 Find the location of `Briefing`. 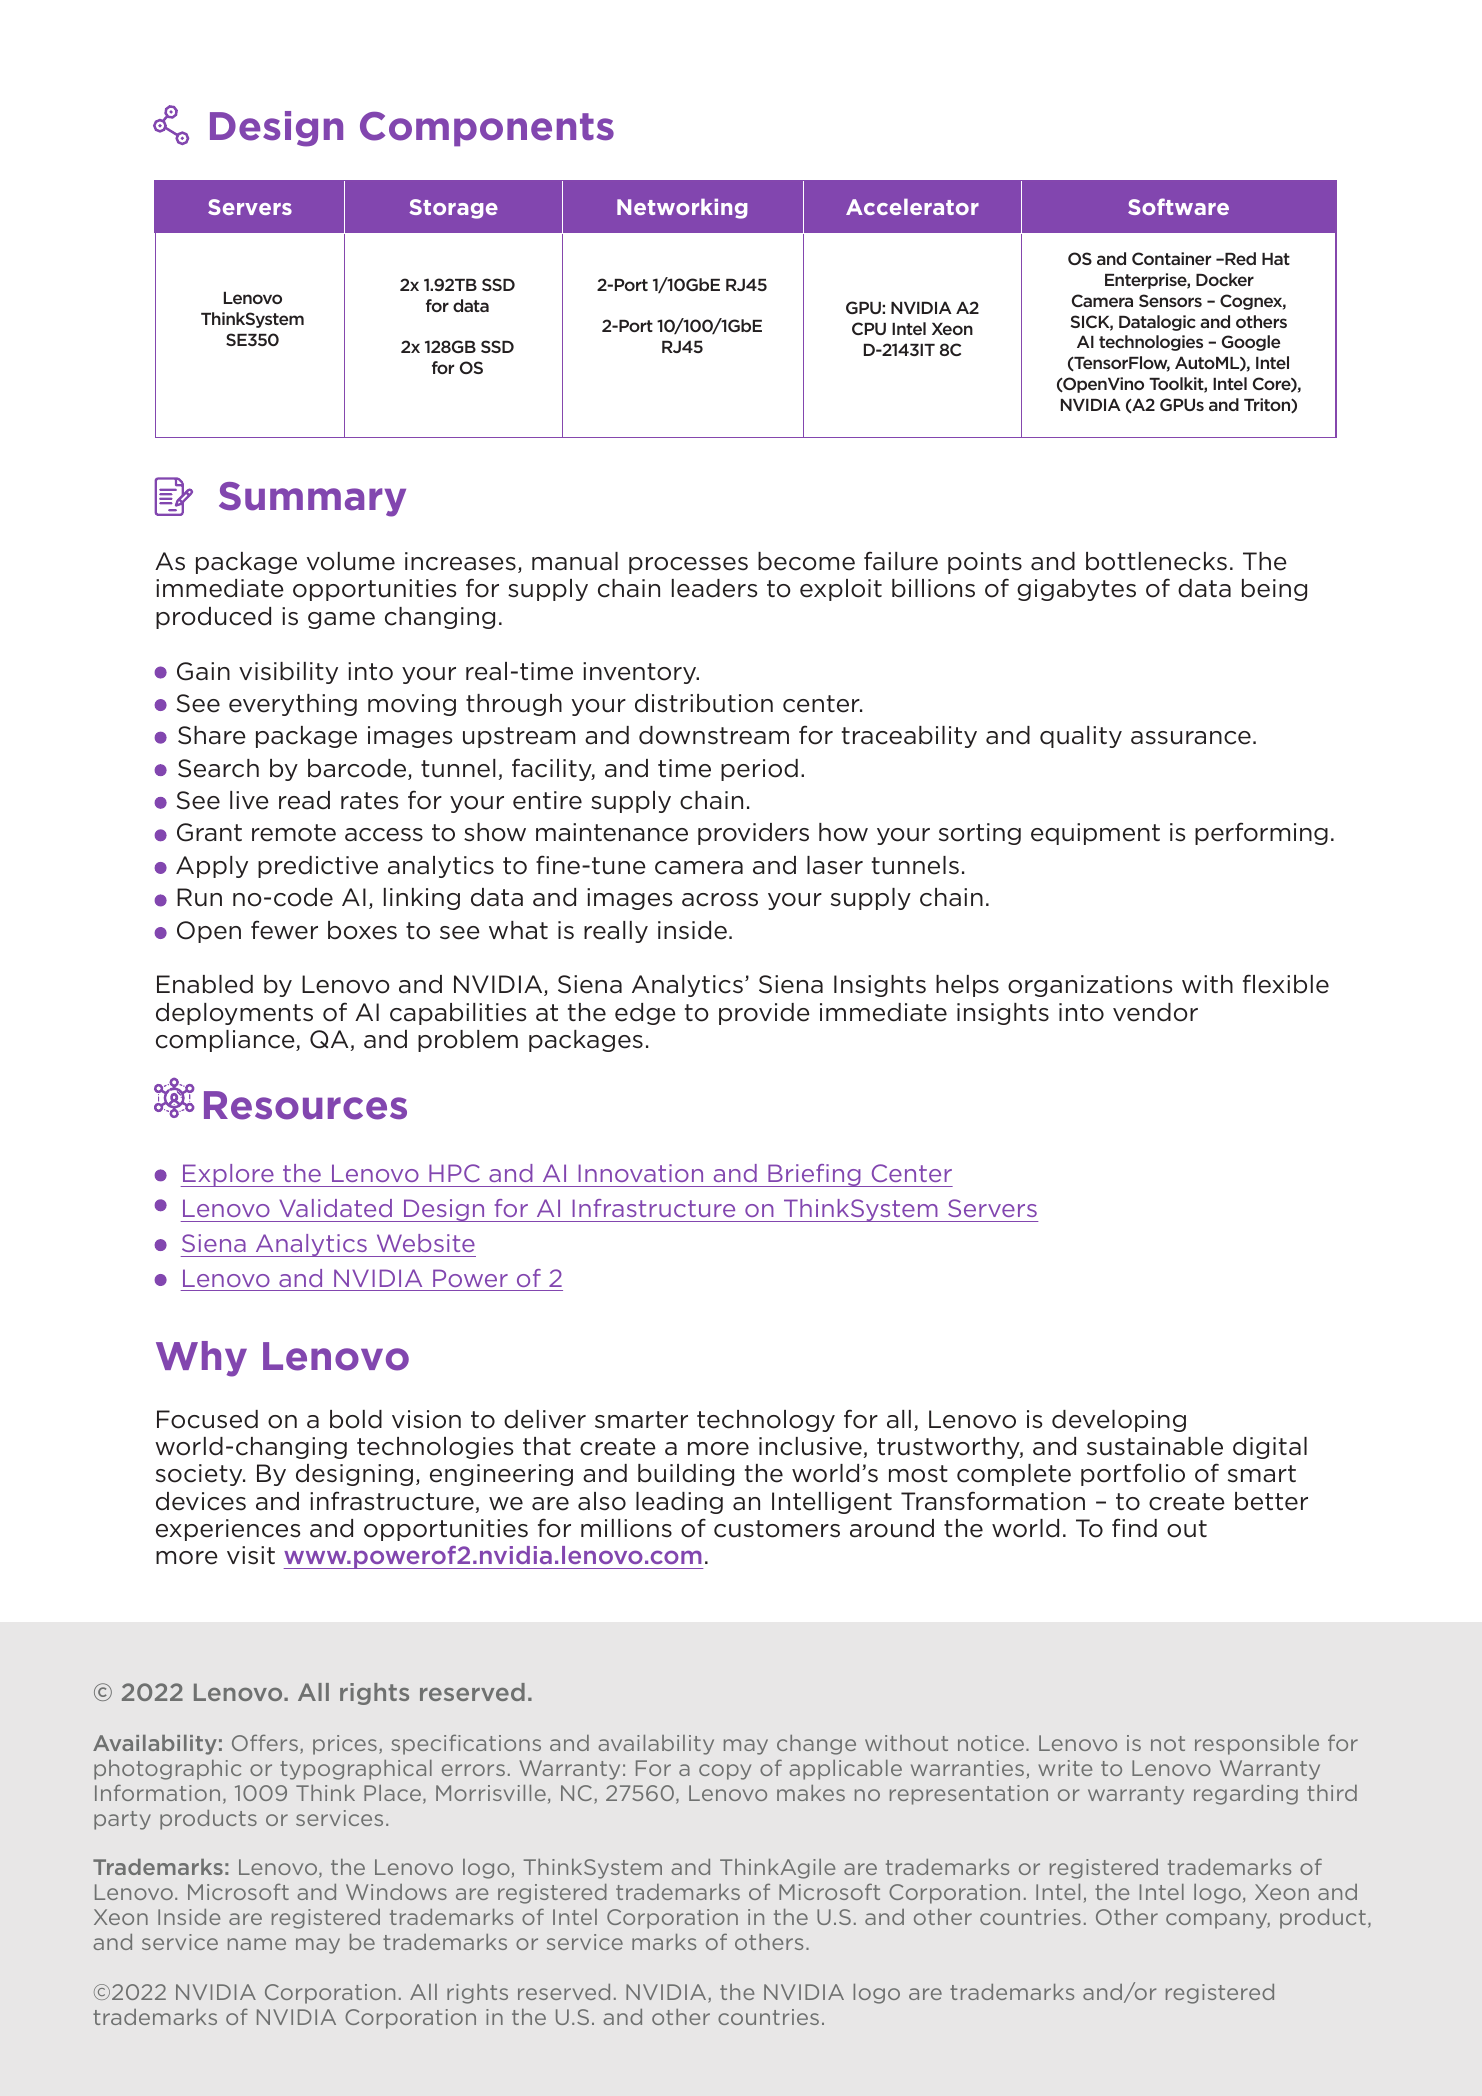

Briefing is located at coordinates (814, 1175).
